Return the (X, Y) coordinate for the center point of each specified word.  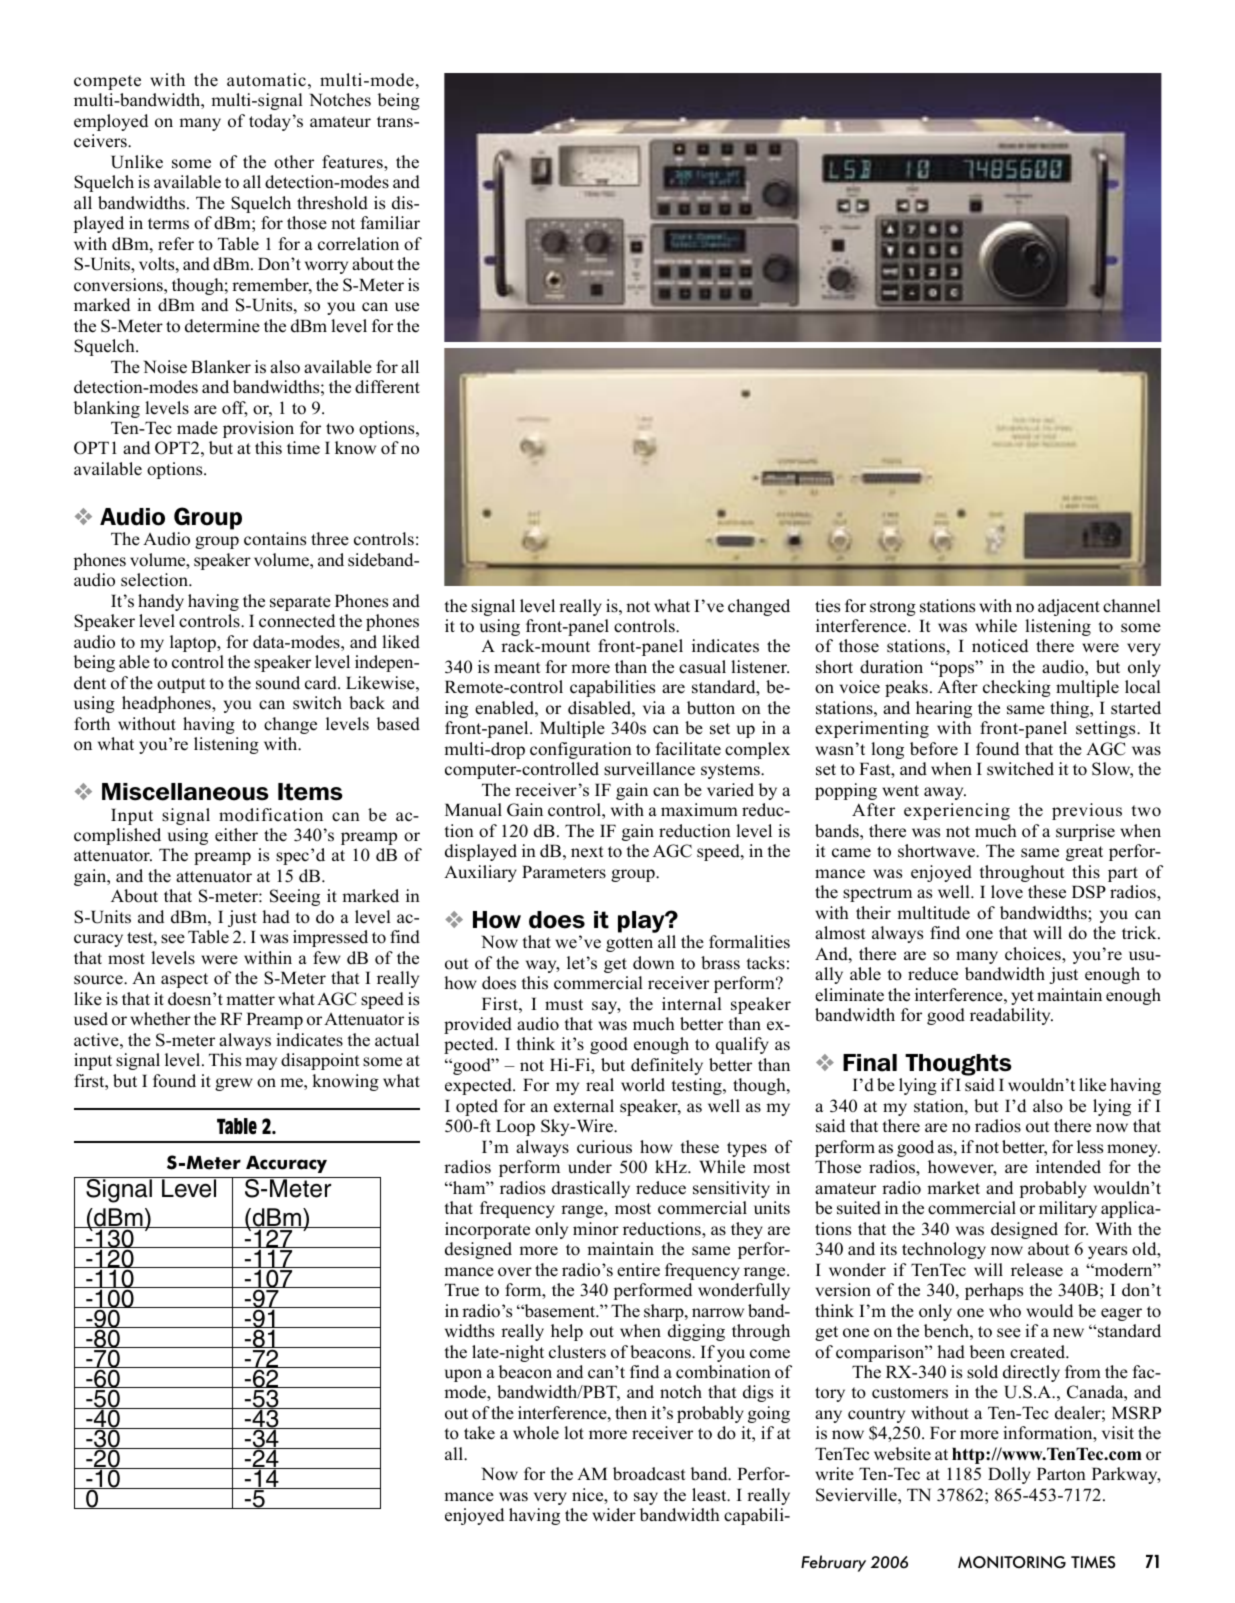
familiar (390, 222)
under (590, 1167)
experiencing (957, 811)
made (197, 428)
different (387, 387)
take (479, 1433)
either (236, 835)
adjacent (1069, 607)
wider (614, 1515)
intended (1068, 1167)
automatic (266, 80)
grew (234, 1084)
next (587, 852)
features (353, 163)
